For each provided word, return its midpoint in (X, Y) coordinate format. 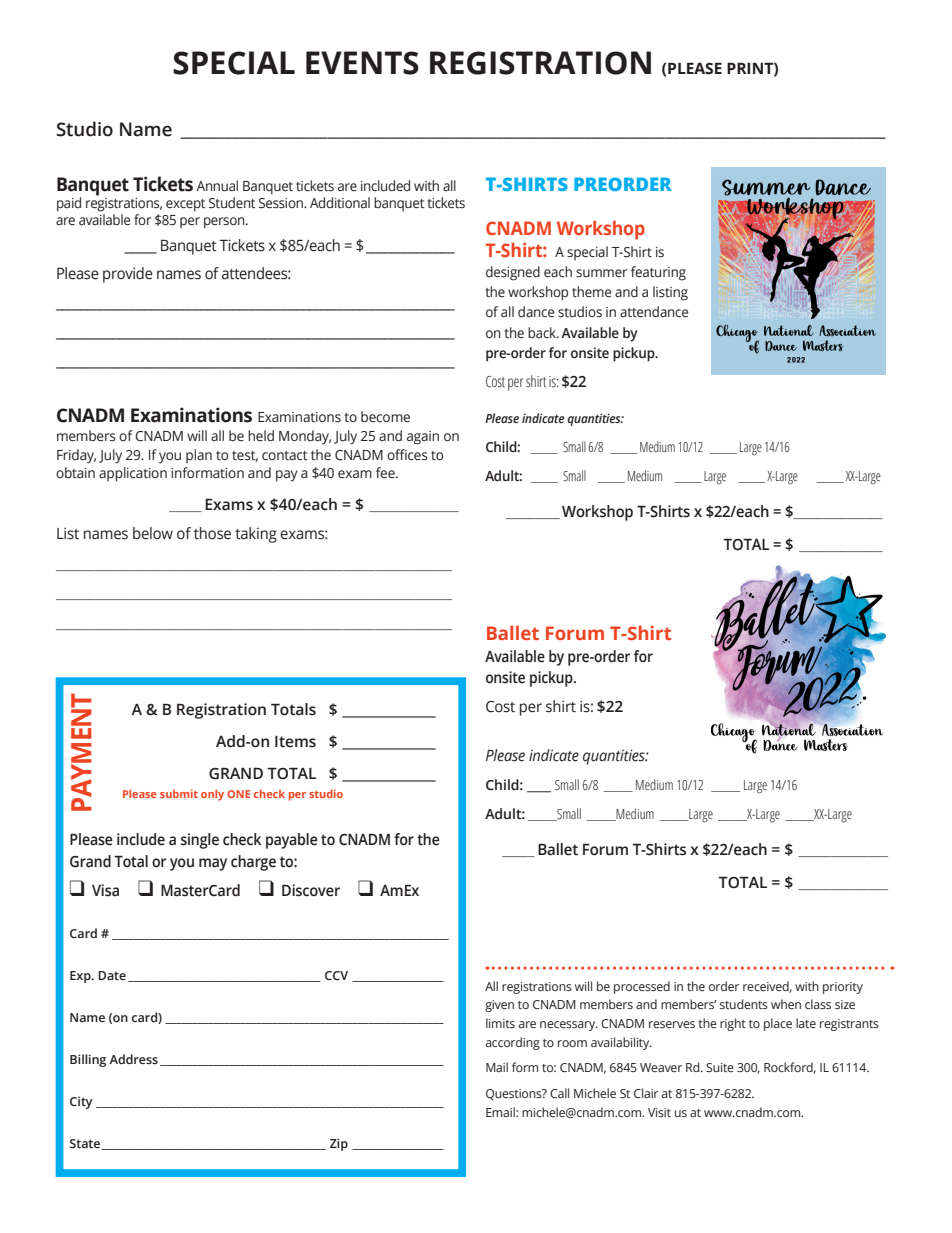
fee (386, 473)
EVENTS (362, 63)
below (153, 533)
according (513, 1043)
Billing (88, 1060)
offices (407, 455)
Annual (217, 186)
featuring (658, 273)
